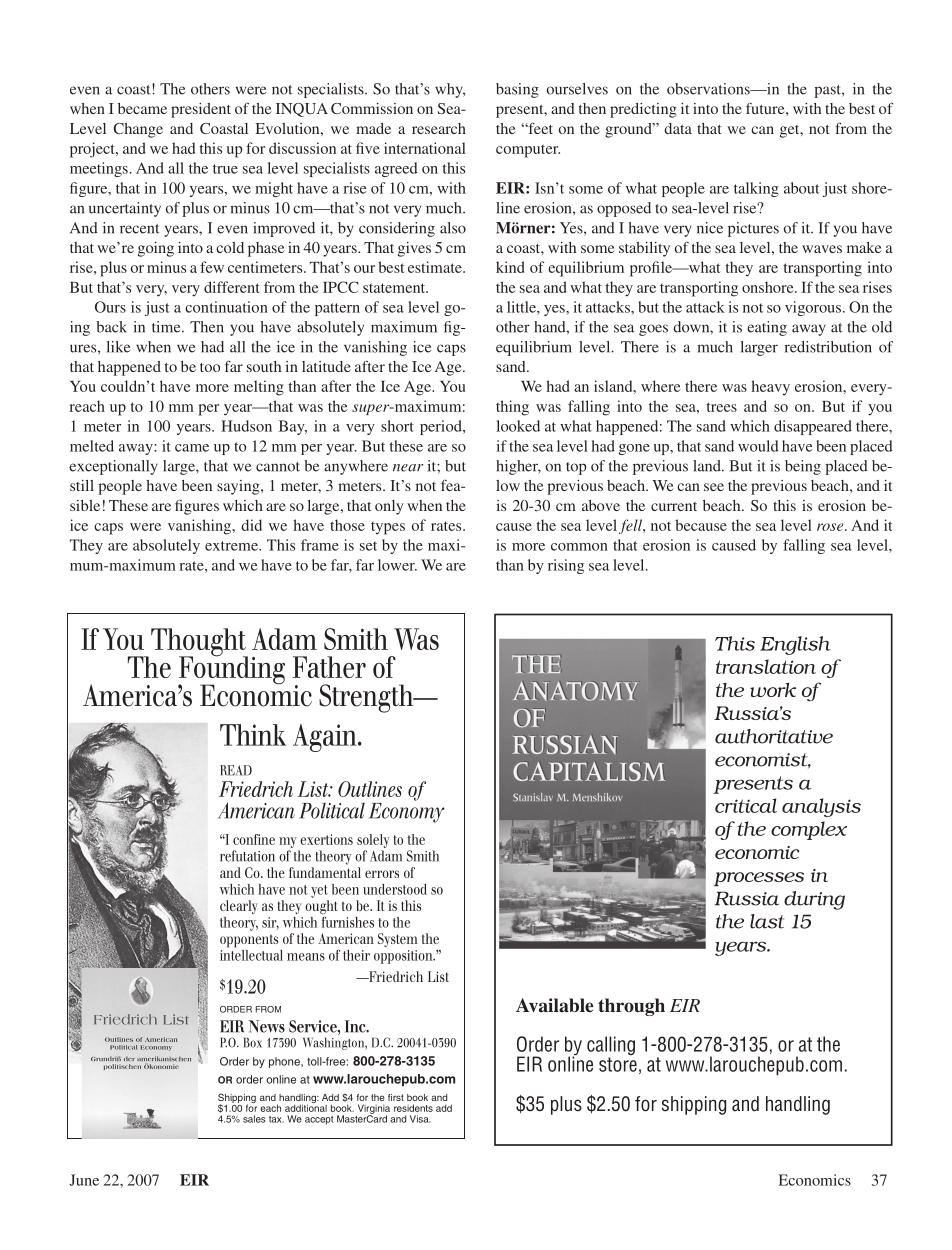 The image size is (952, 1250). What do you see at coordinates (678, 128) in the screenshot?
I see `data` at bounding box center [678, 128].
